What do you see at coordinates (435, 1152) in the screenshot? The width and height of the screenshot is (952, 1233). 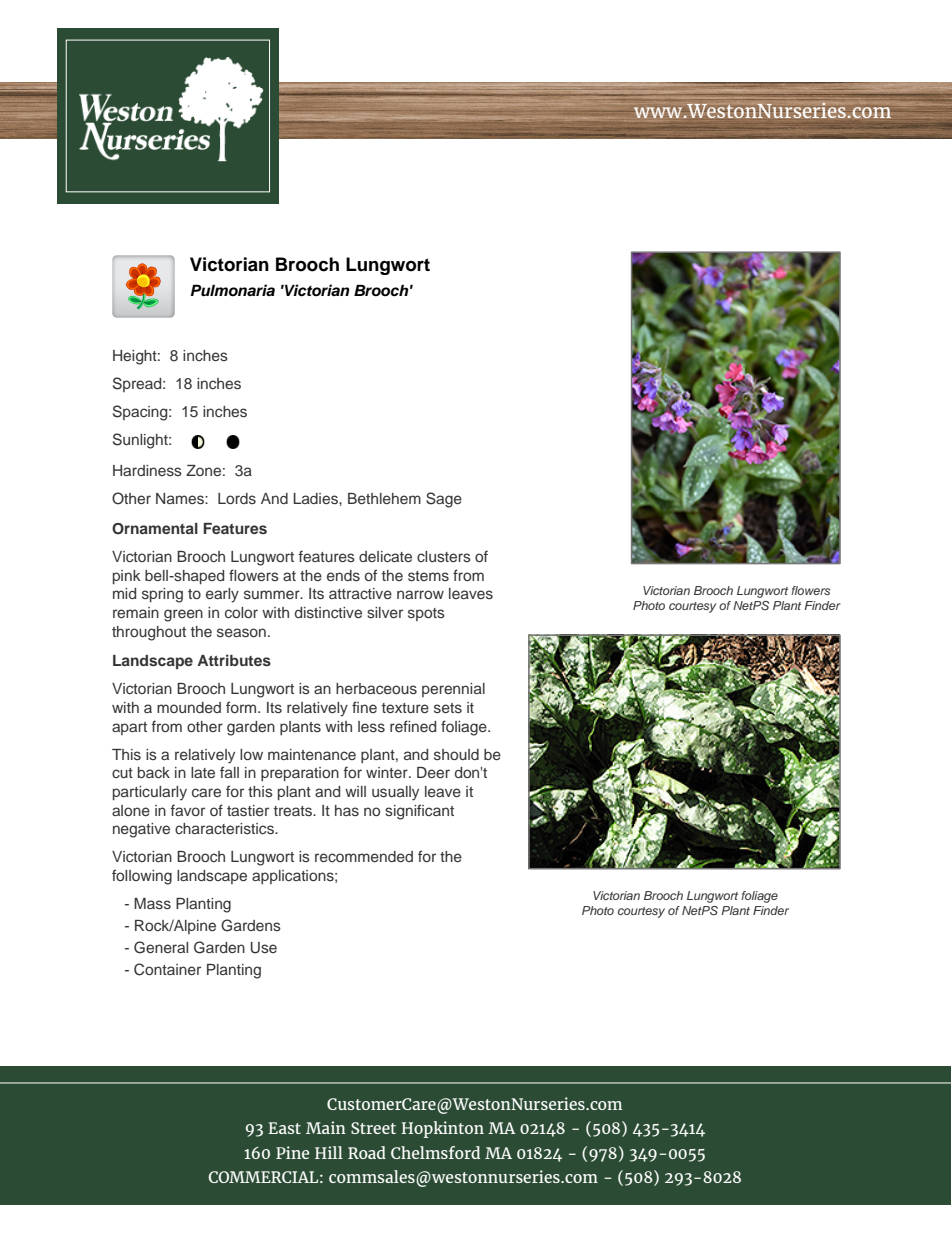 I see `Chelmsford` at bounding box center [435, 1152].
